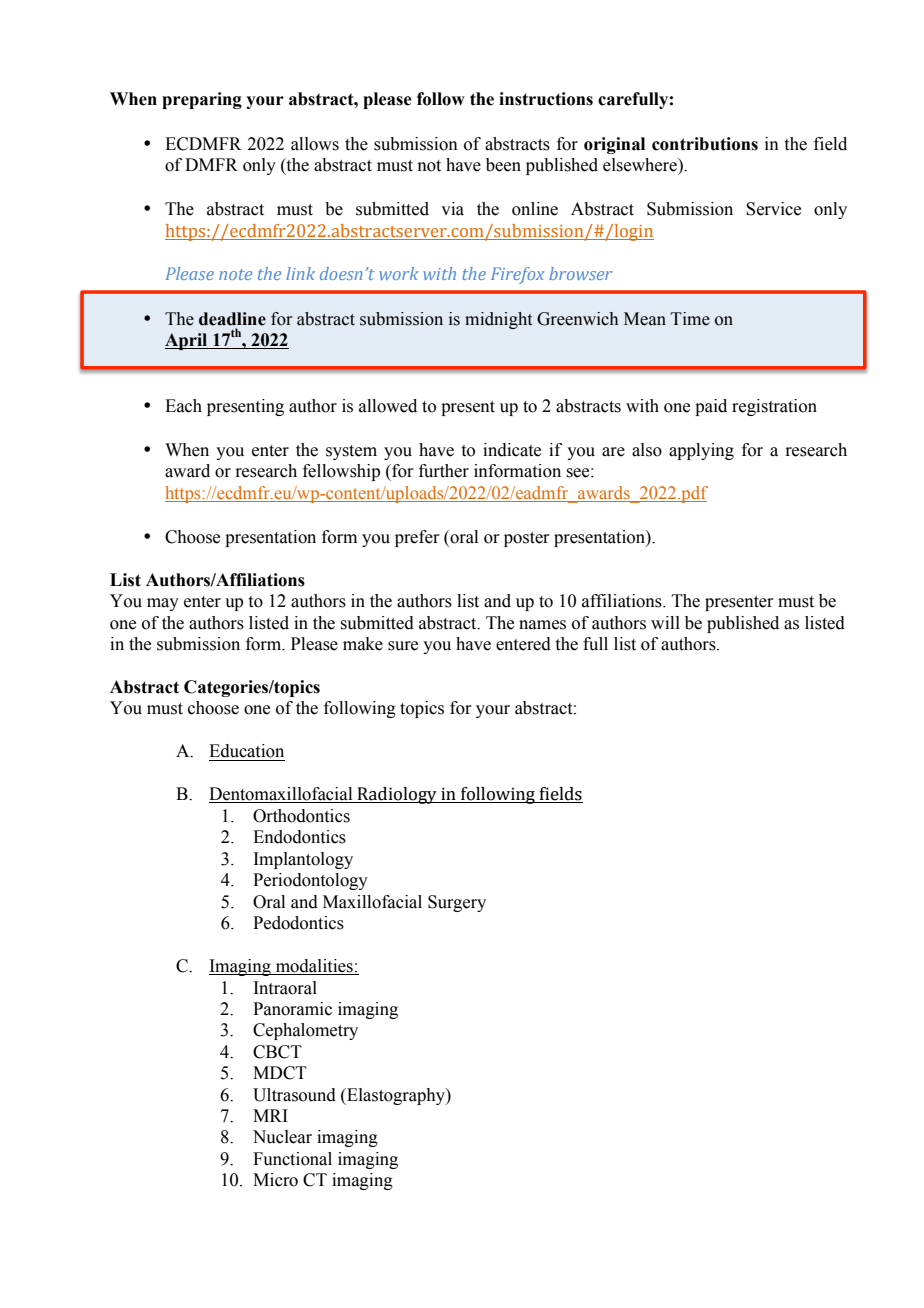 Image resolution: width=924 pixels, height=1308 pixels. Describe the element at coordinates (202, 100) in the document. I see `preparing` at that location.
